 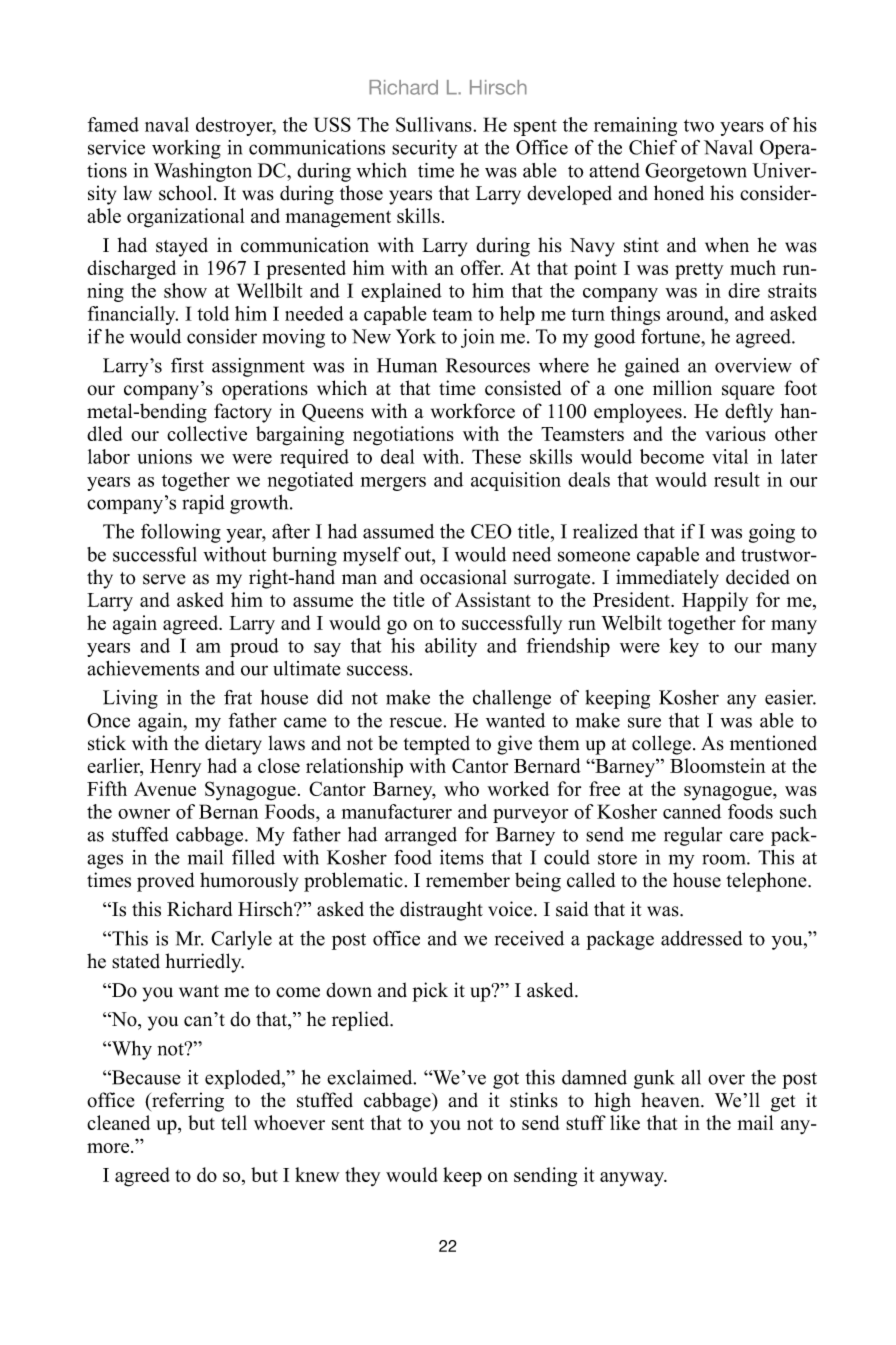 I want to click on result, so click(x=737, y=479).
